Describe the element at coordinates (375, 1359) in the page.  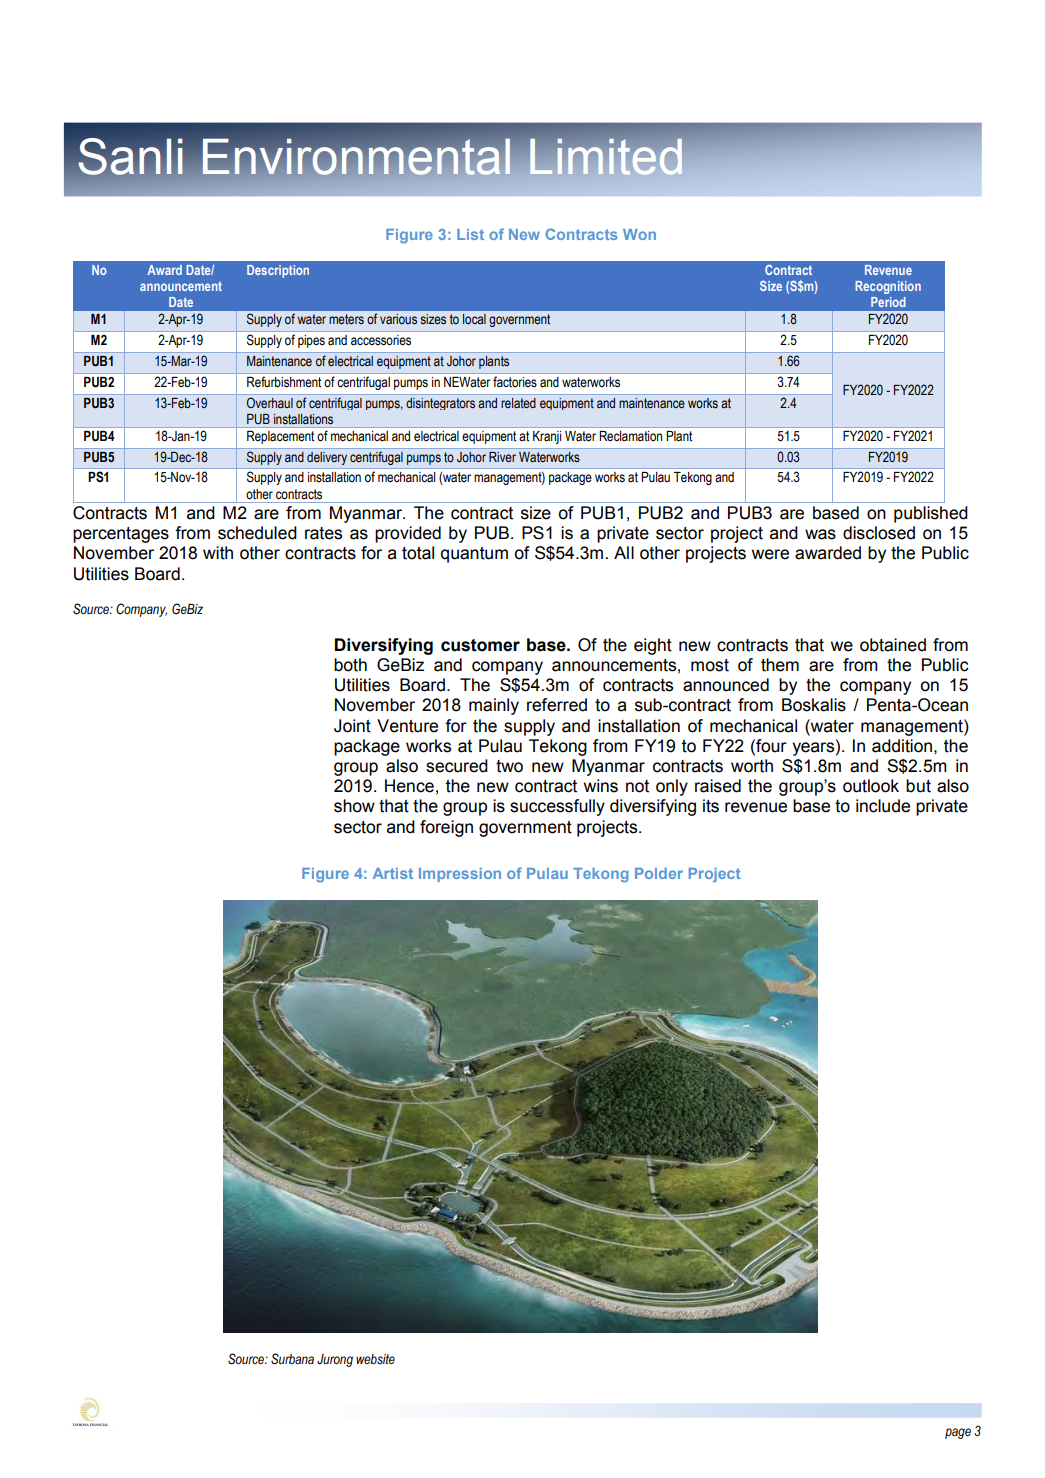
I see `website` at that location.
